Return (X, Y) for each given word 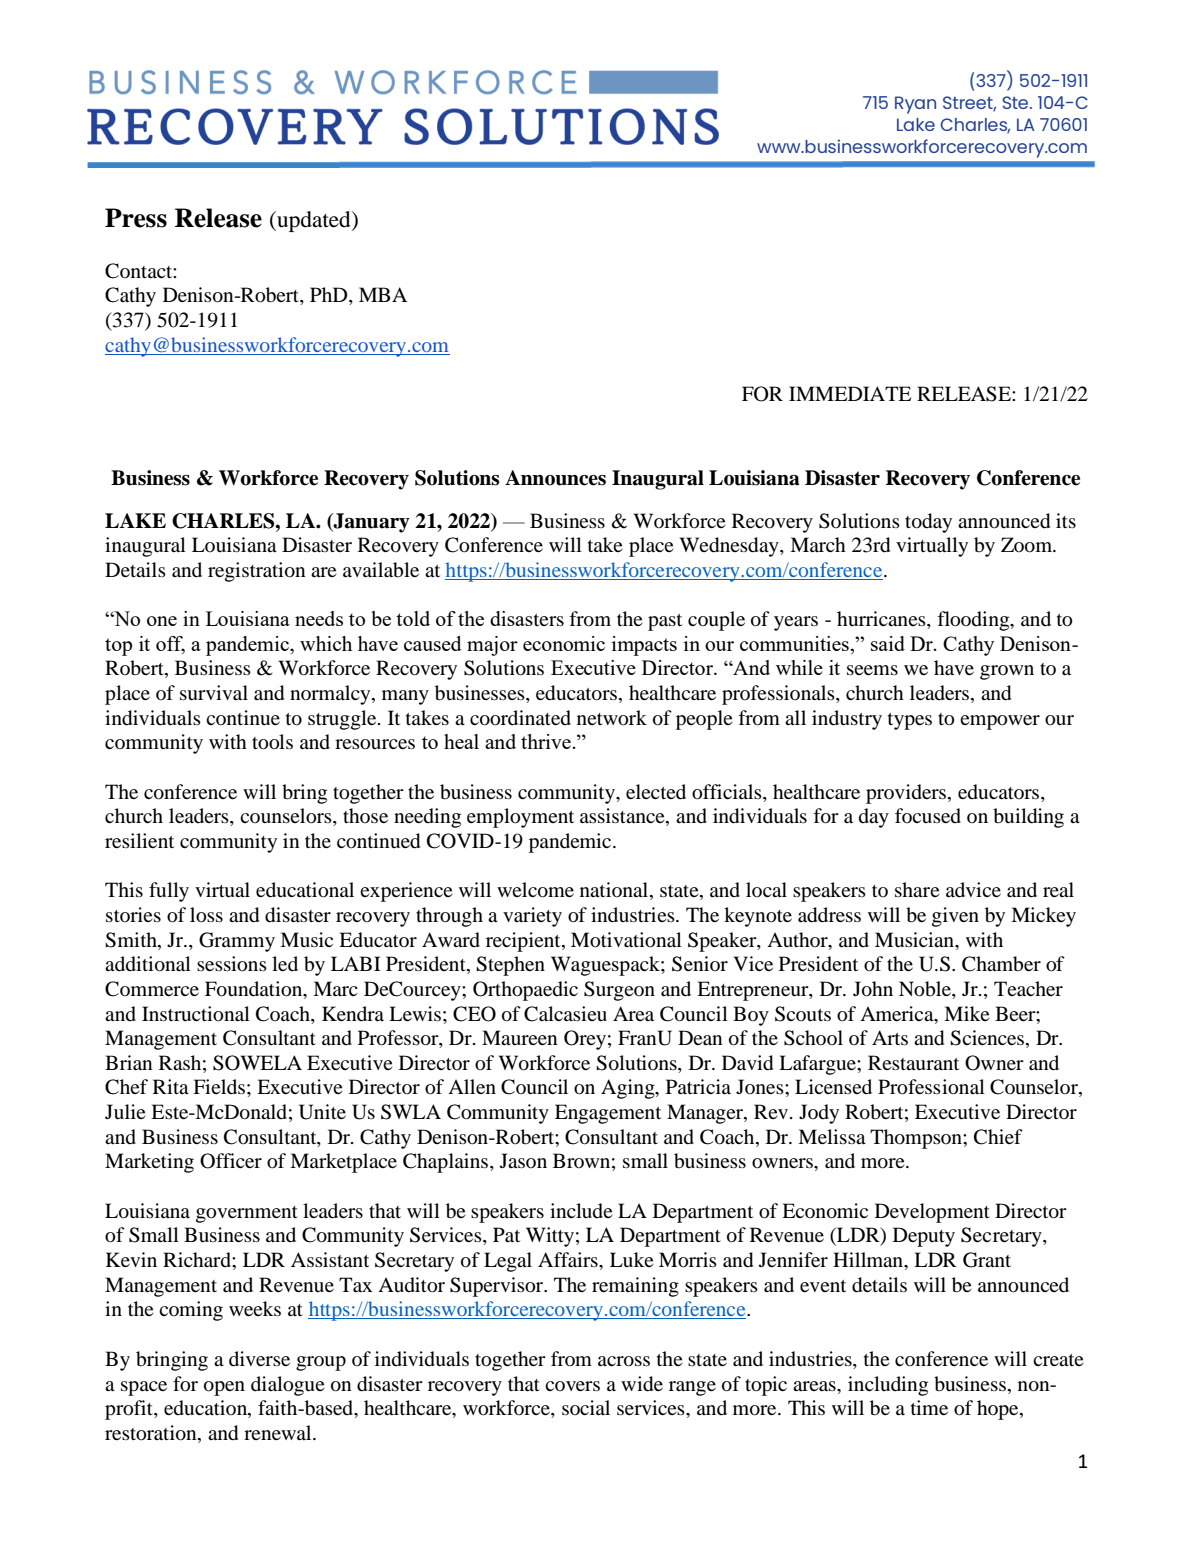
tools (272, 742)
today (928, 523)
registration (257, 572)
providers (907, 794)
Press (136, 218)
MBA (383, 294)
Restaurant (913, 1063)
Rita (171, 1086)
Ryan (915, 105)
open (224, 1388)
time (929, 1407)
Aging (629, 1089)
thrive (546, 741)
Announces (555, 478)
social (586, 1407)
